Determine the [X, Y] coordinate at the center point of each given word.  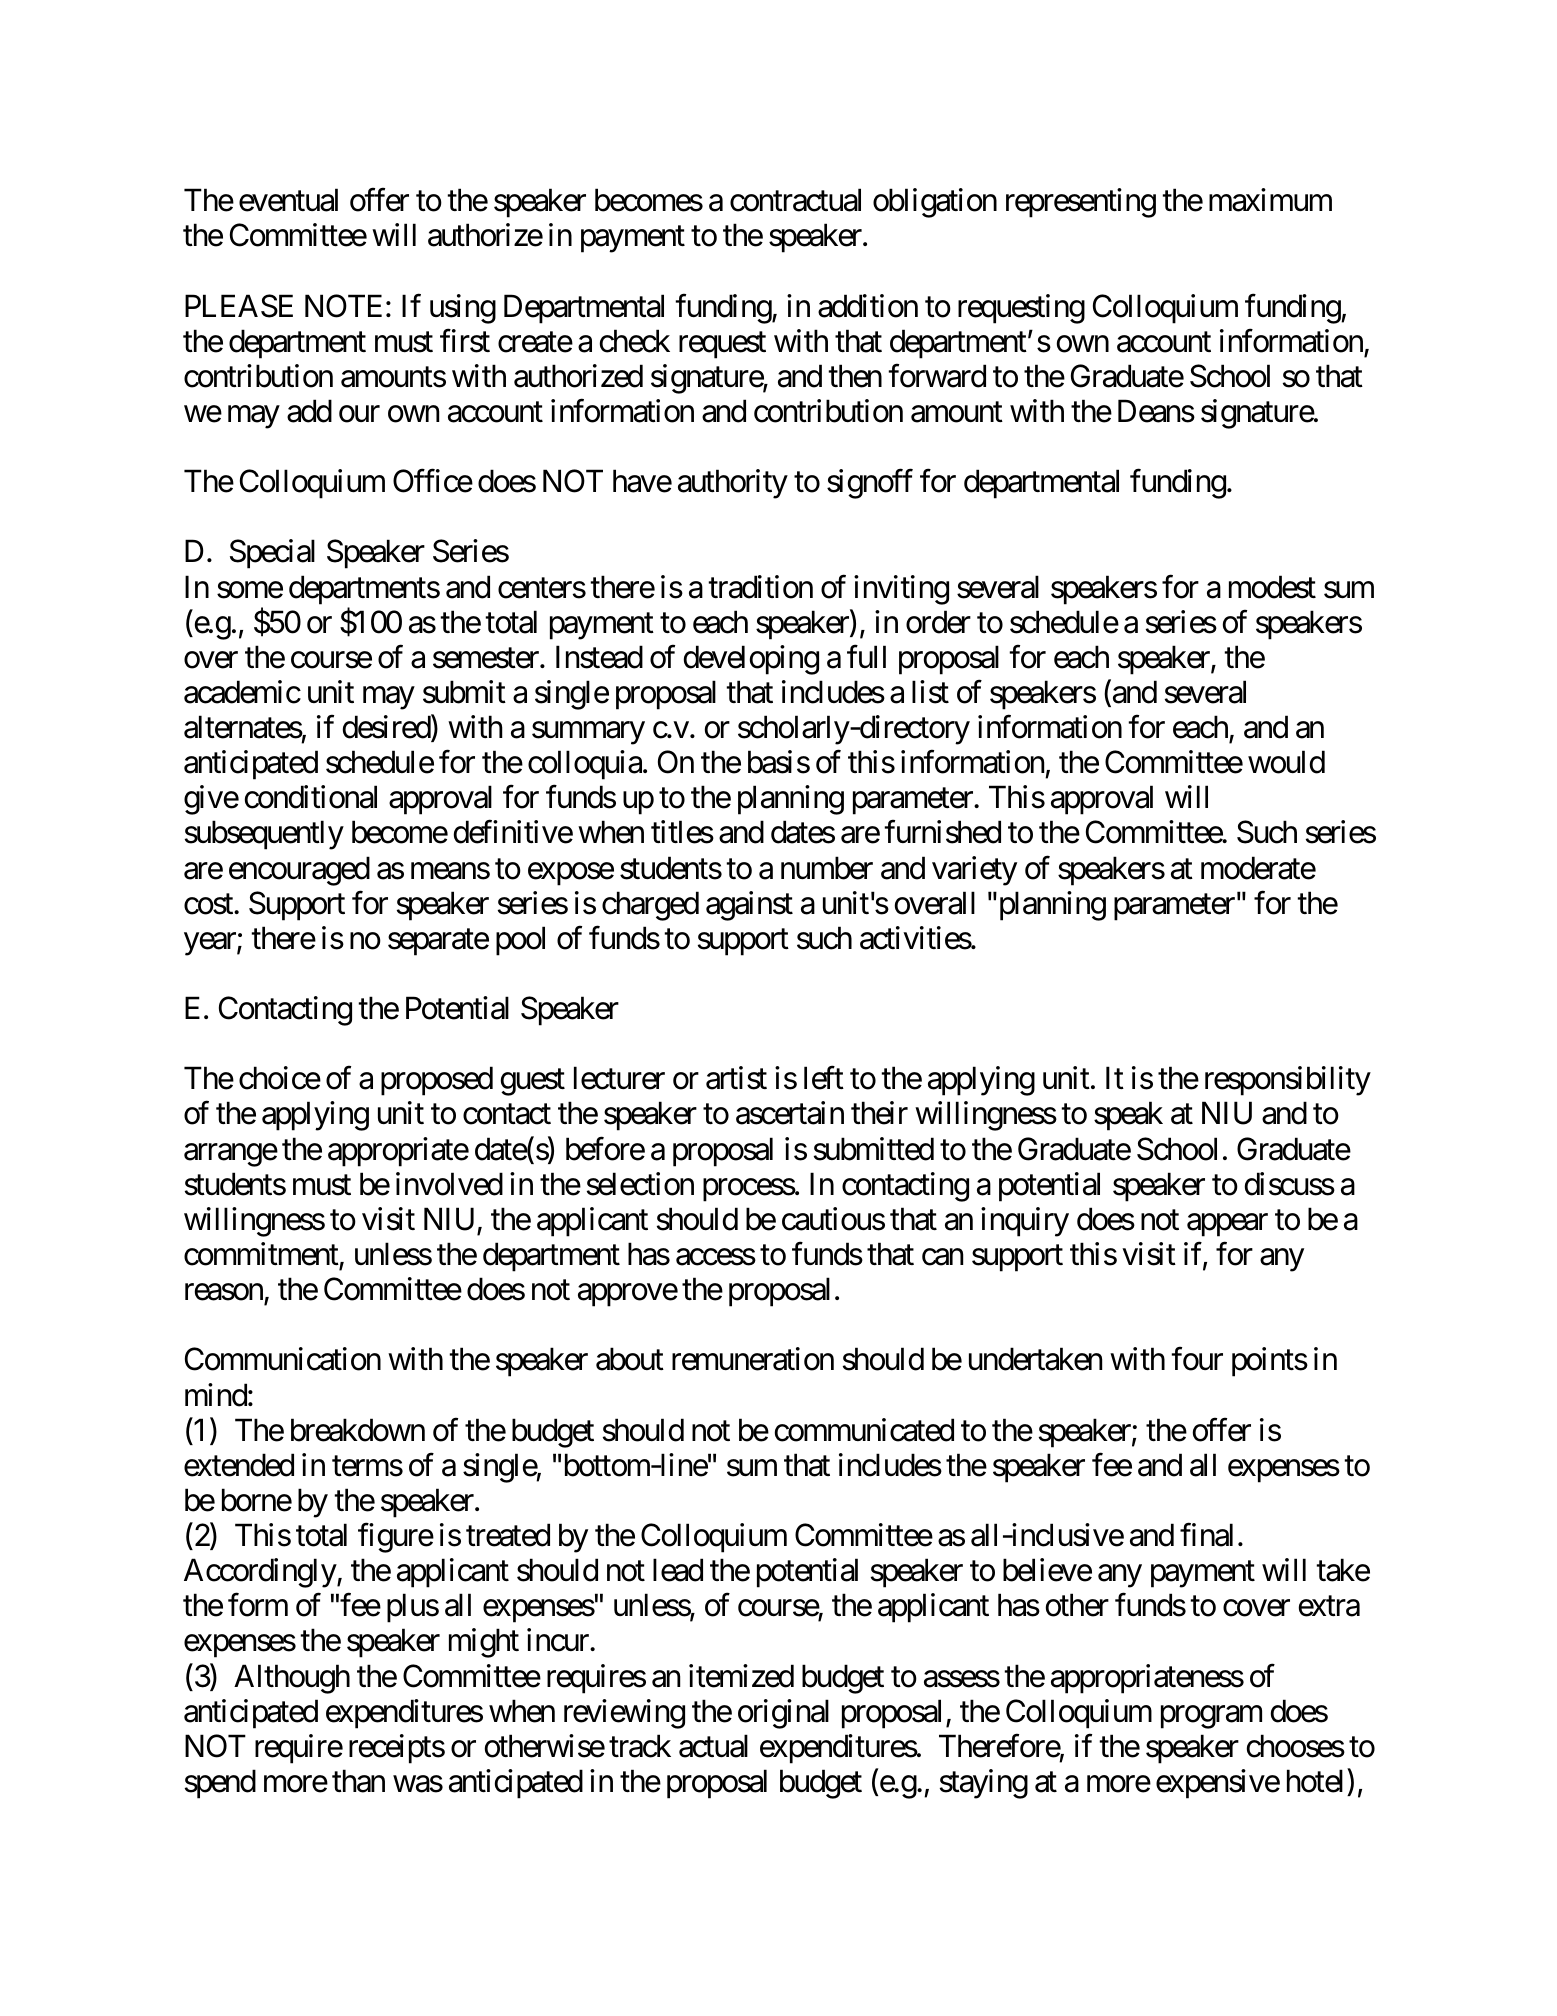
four [1197, 1359]
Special [272, 554]
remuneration [753, 1359]
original [783, 1714]
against [749, 906]
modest [1272, 587]
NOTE [343, 306]
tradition [760, 587]
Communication [283, 1359]
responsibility [1288, 1081]
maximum [1270, 200]
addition [868, 306]
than [358, 1781]
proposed [437, 1081]
